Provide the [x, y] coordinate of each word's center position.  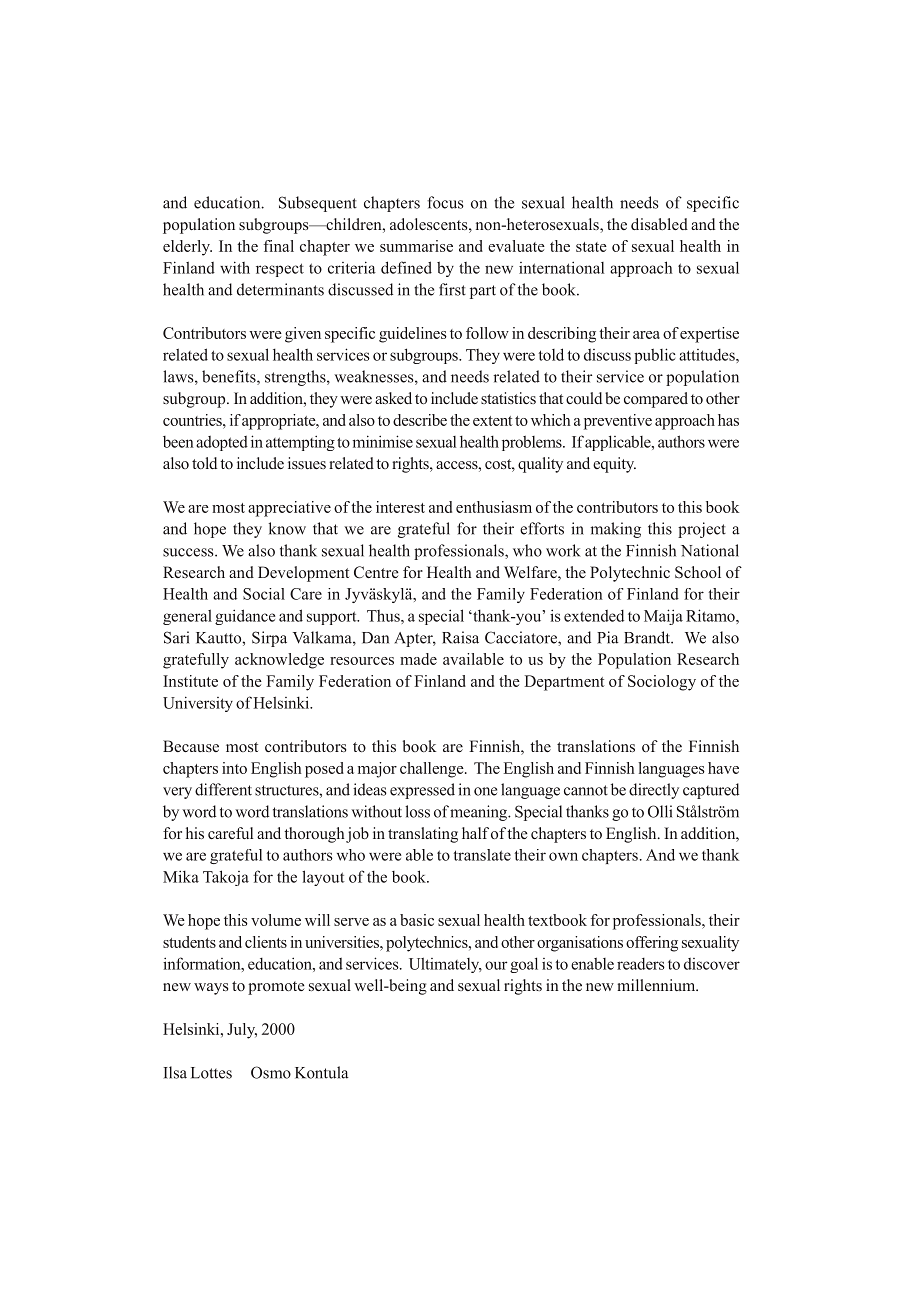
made [418, 659]
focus [445, 202]
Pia [608, 637]
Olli [660, 811]
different [223, 789]
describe [420, 420]
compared [656, 400]
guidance [245, 617]
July [242, 1031]
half [475, 833]
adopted [222, 443]
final [279, 246]
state [591, 247]
